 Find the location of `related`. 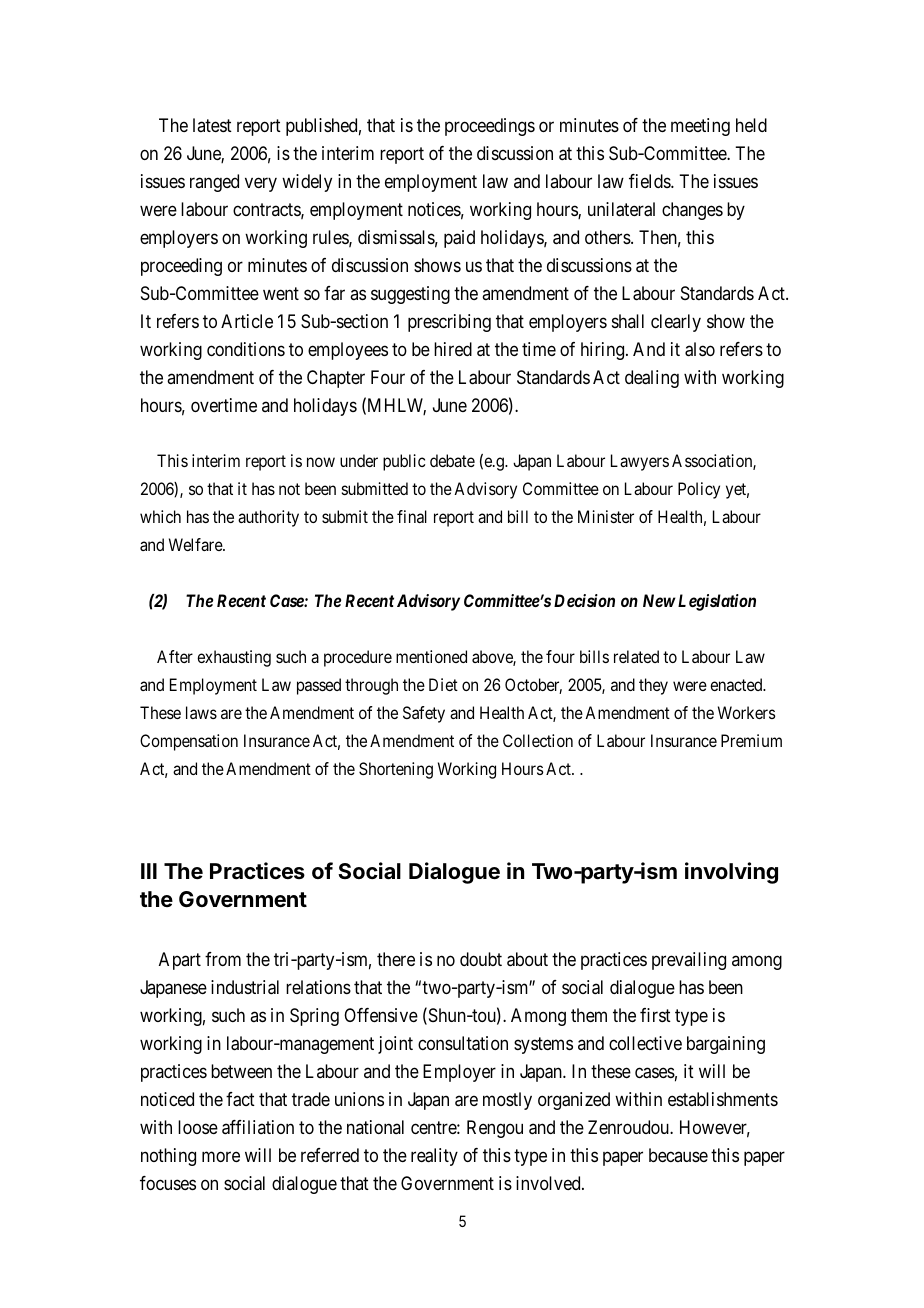

related is located at coordinates (636, 656).
